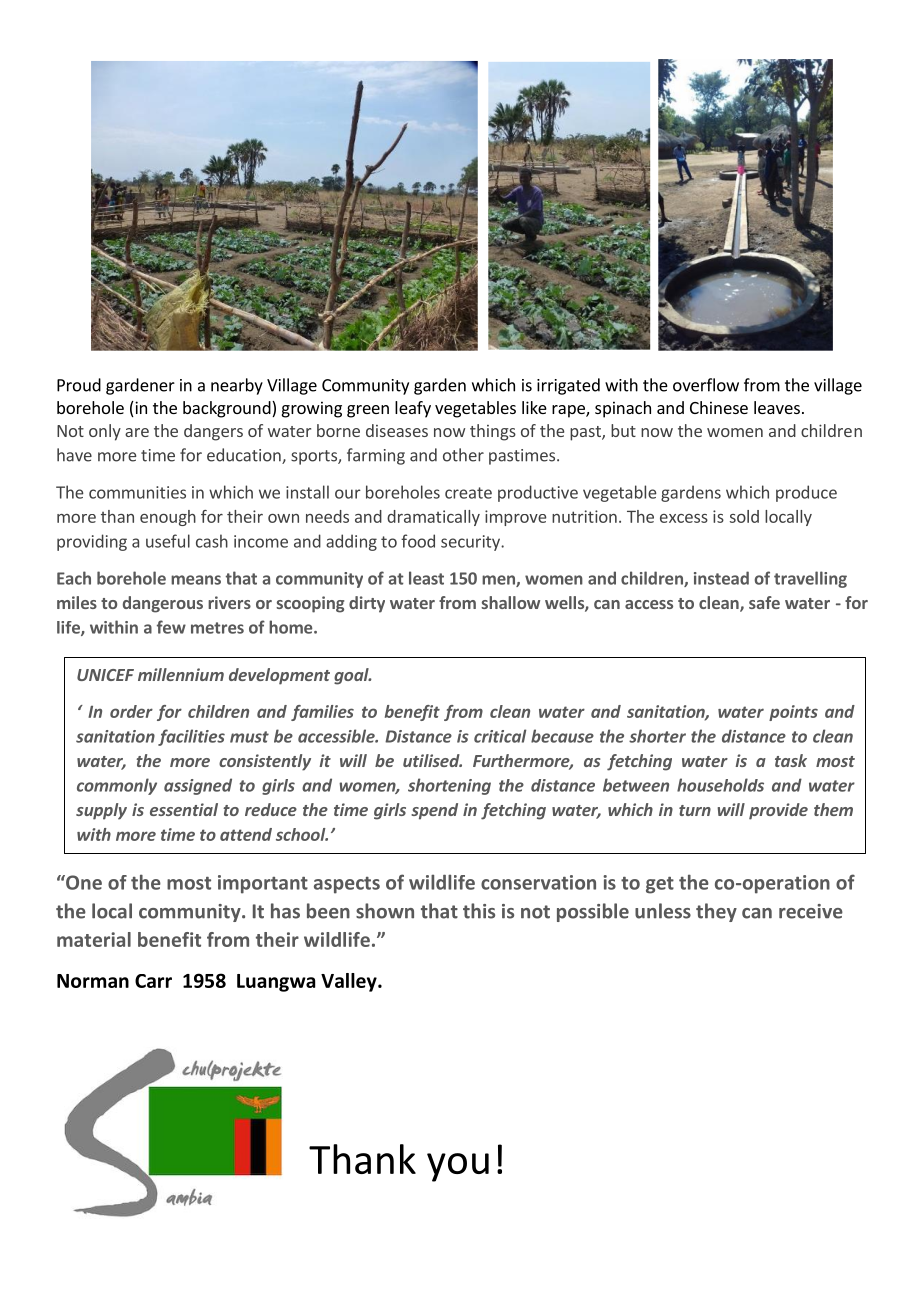 This image has width=924, height=1308. I want to click on shortening, so click(449, 786).
